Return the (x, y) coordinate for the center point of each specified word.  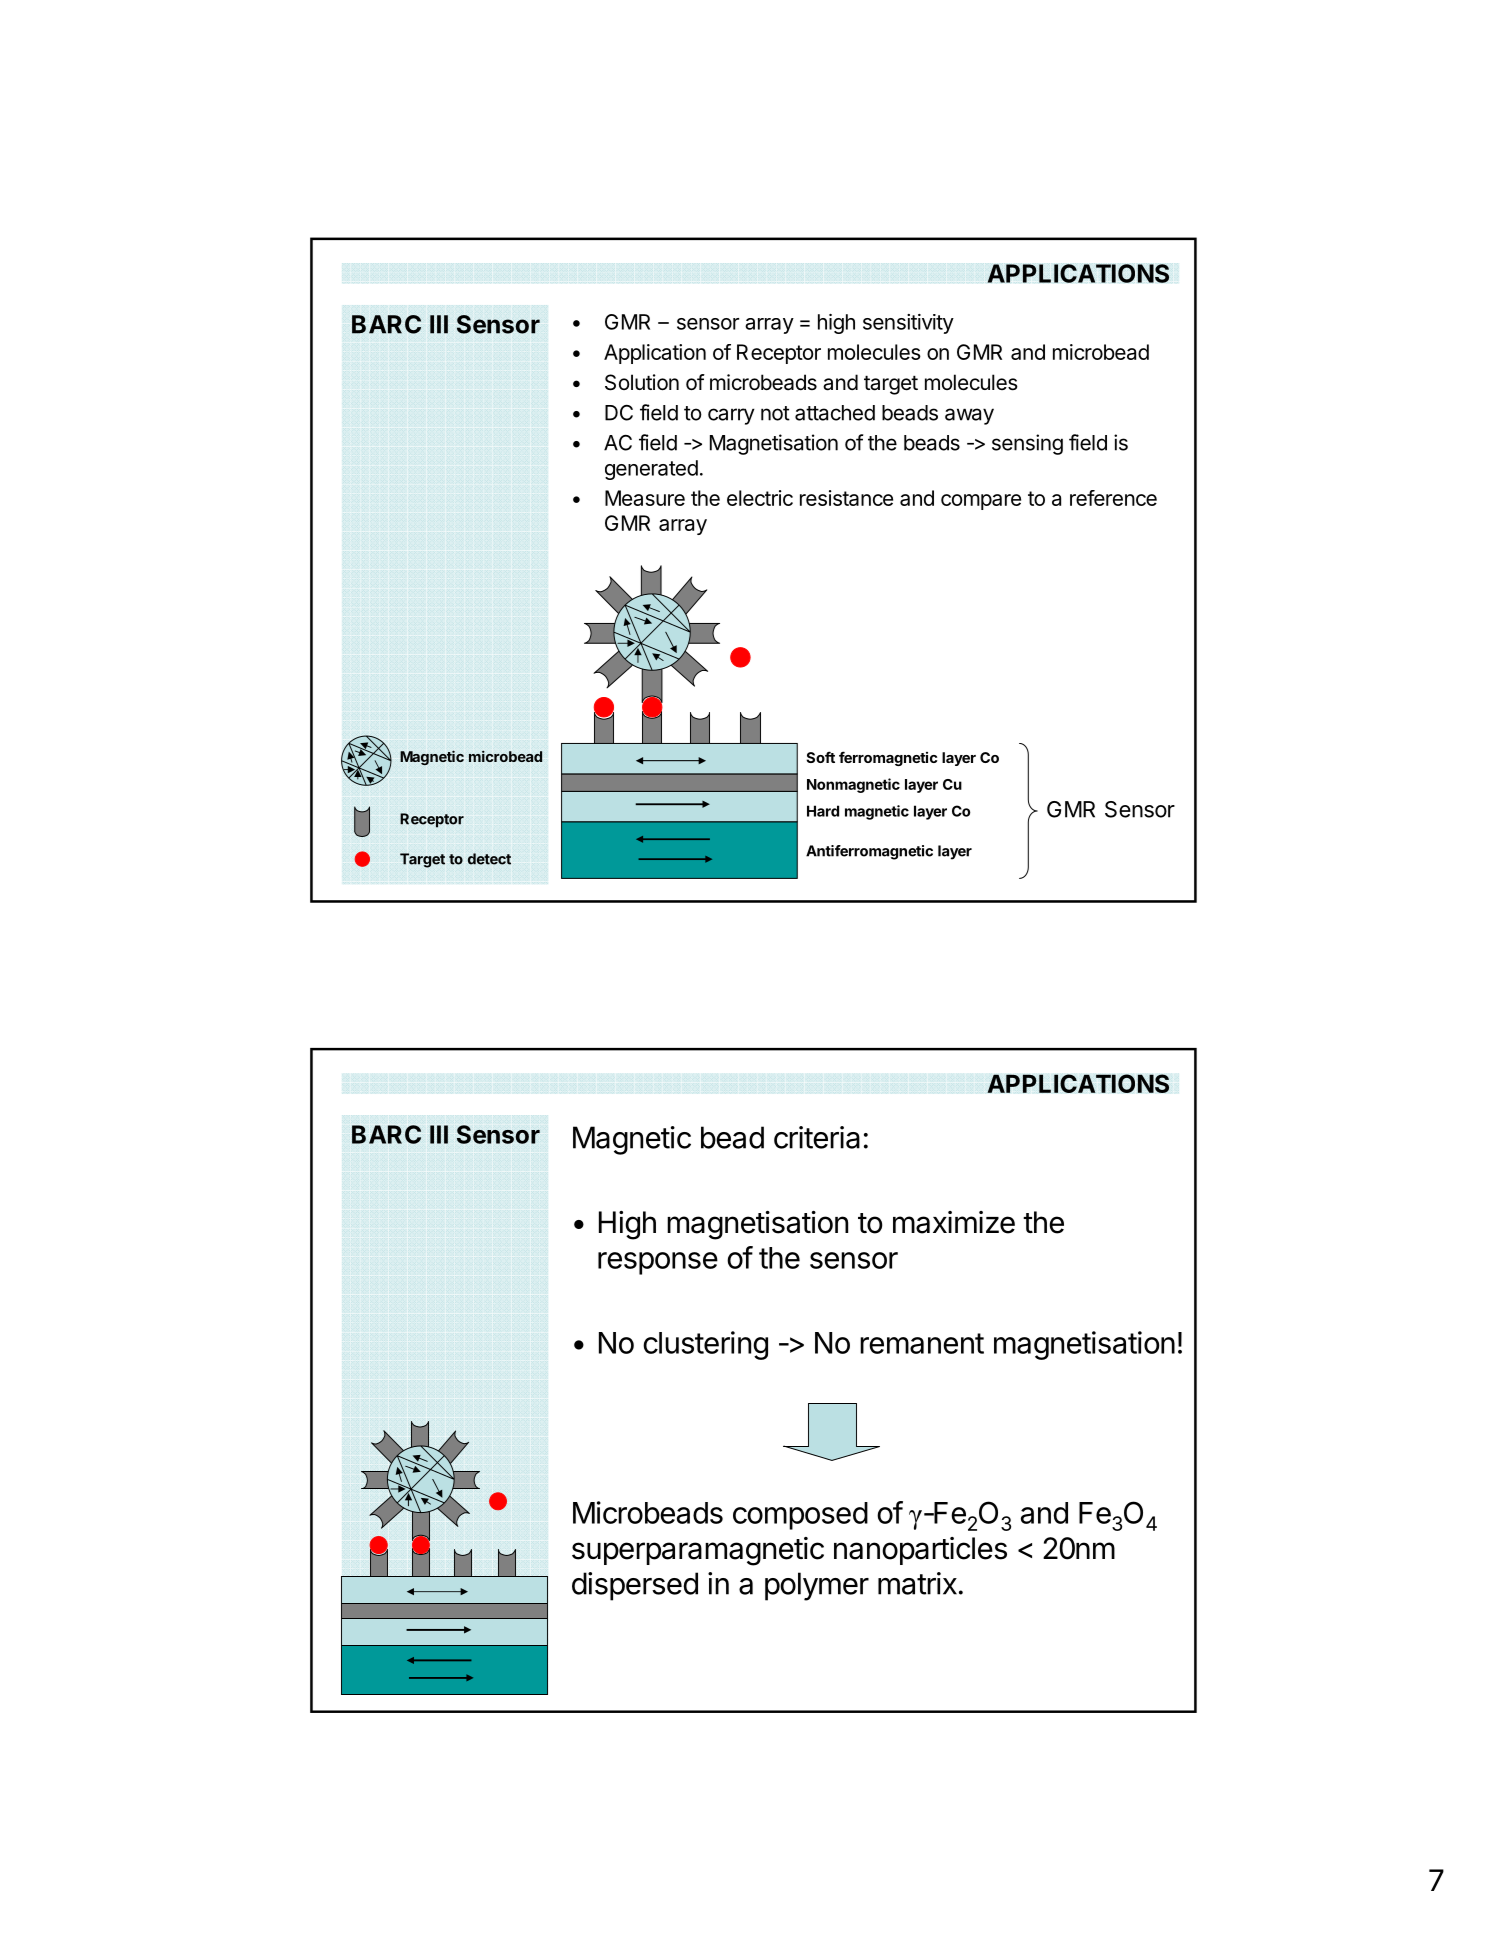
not (775, 413)
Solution (642, 382)
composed (800, 1516)
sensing (1027, 444)
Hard (823, 811)
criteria (817, 1137)
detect (489, 859)
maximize (954, 1222)
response (658, 1263)
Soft (820, 757)
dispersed (635, 1586)
